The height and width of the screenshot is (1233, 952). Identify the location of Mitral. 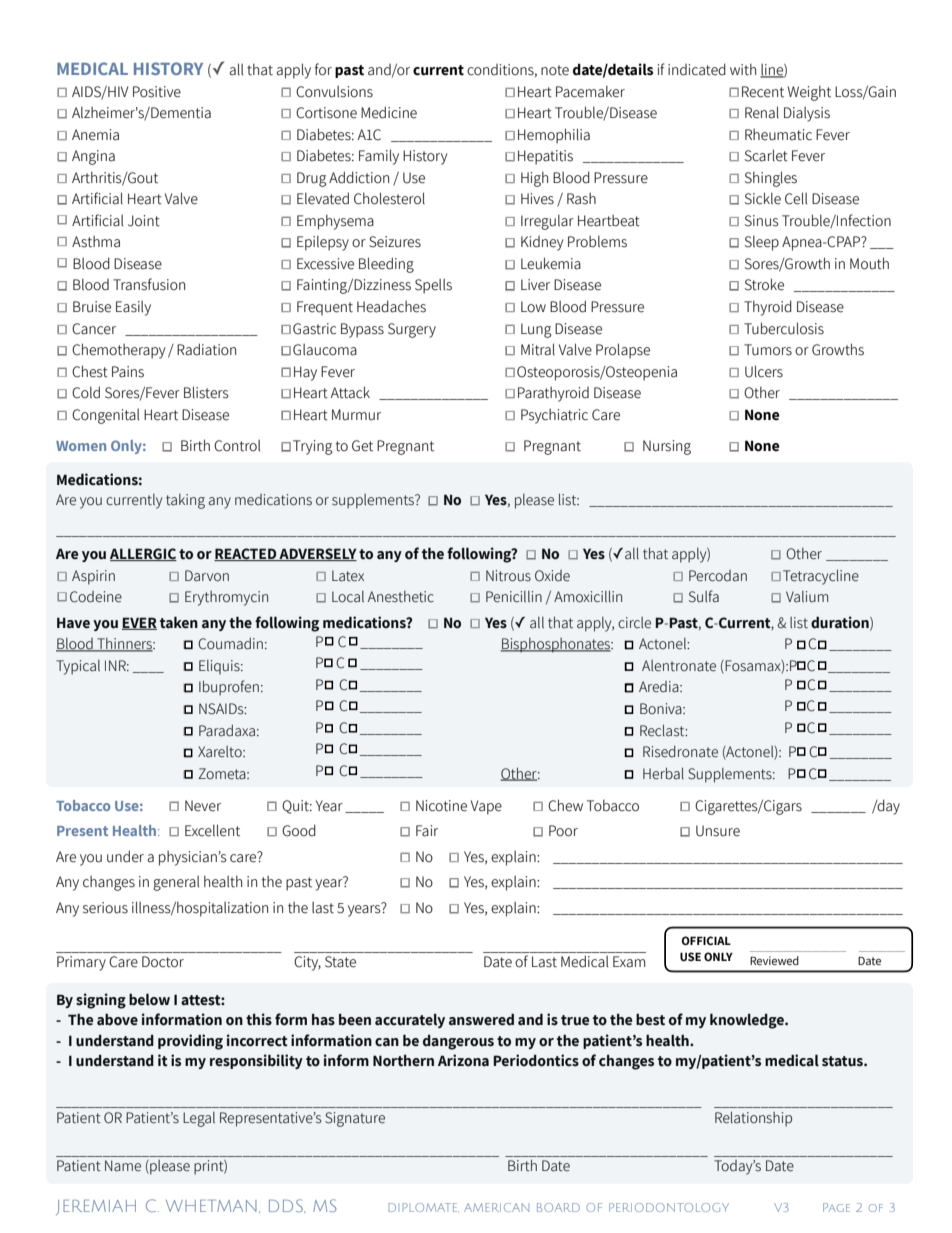
(538, 349).
